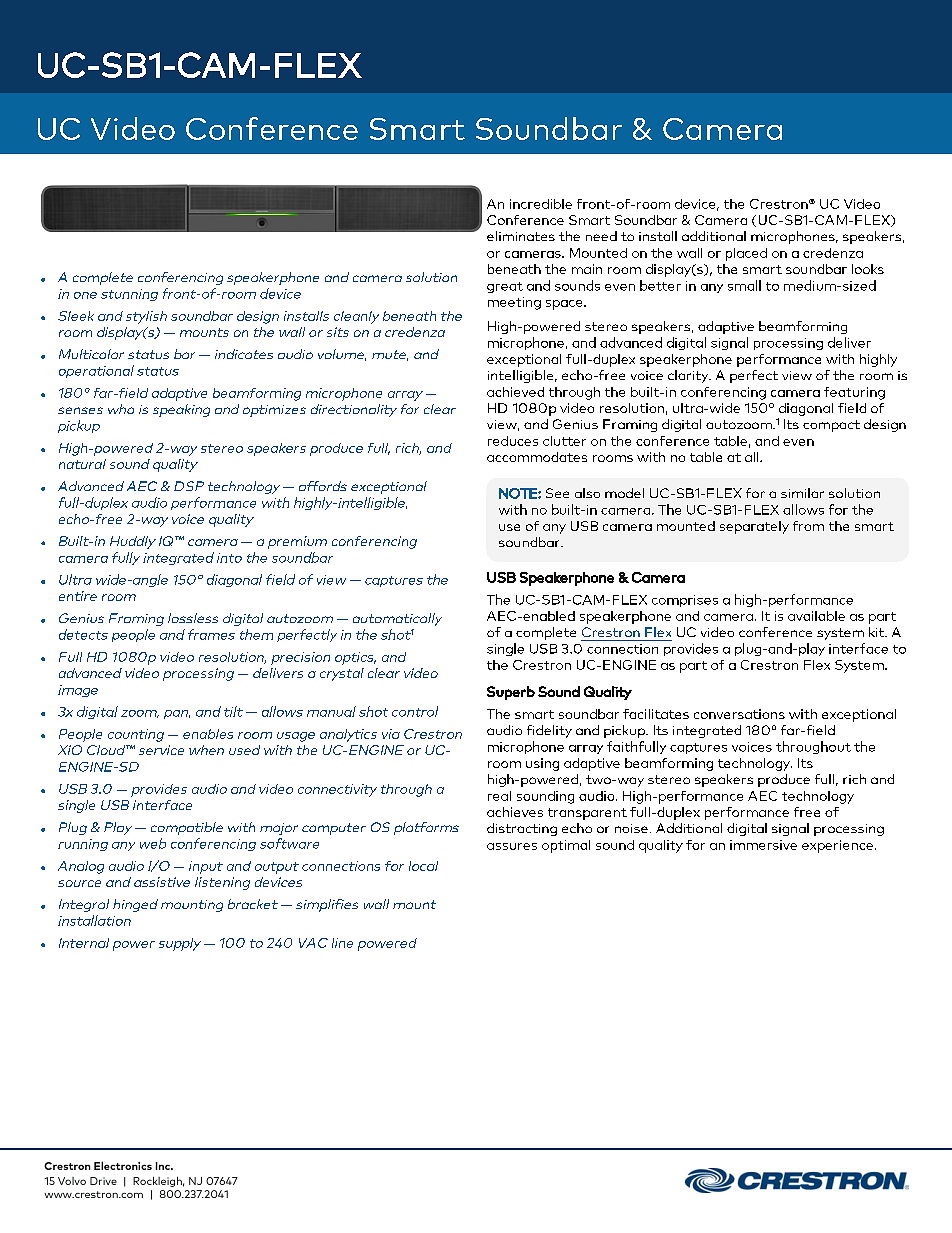 This image has width=952, height=1233. Describe the element at coordinates (746, 254) in the image. I see `placed` at that location.
